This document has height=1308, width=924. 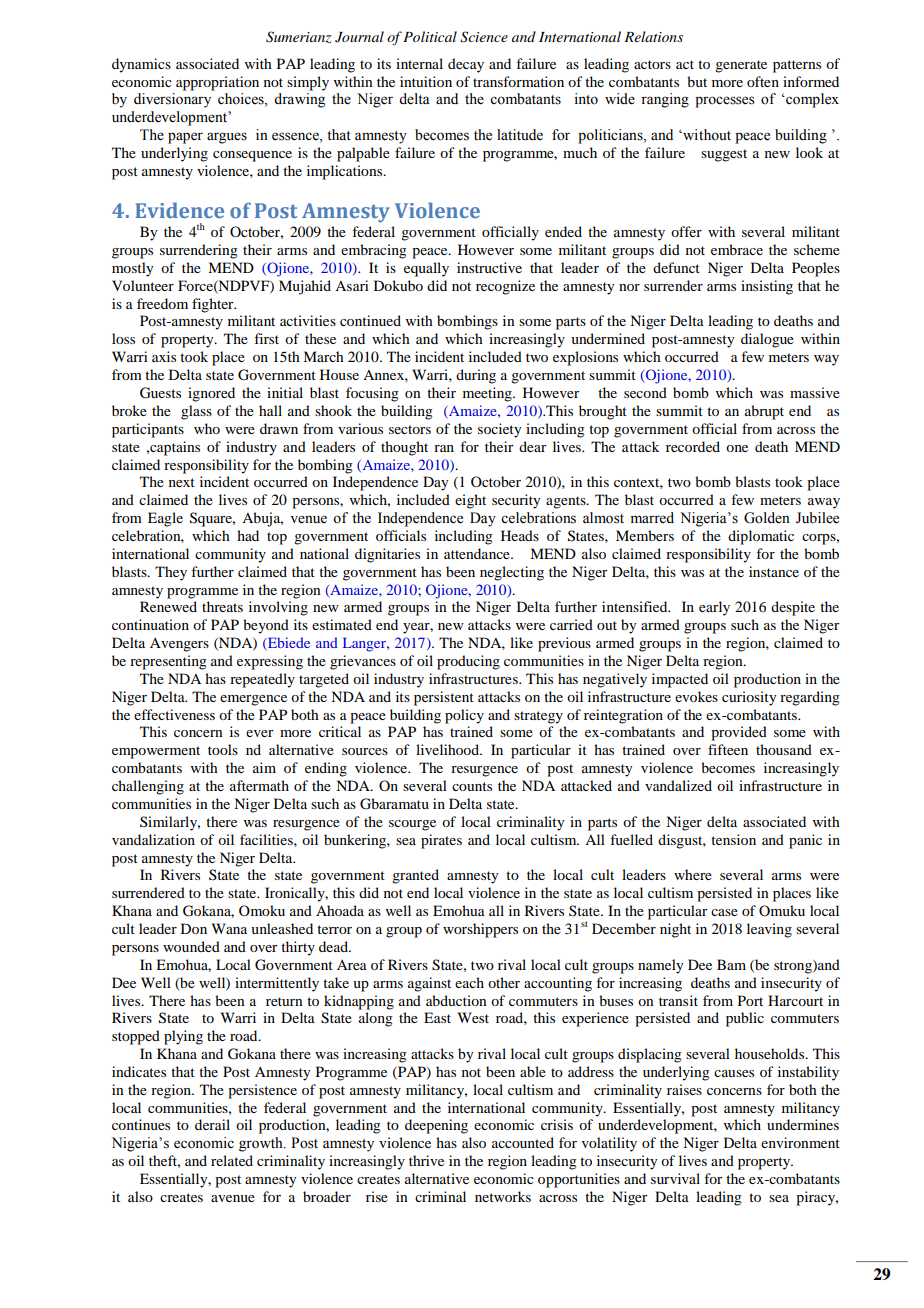 I want to click on policy, so click(x=464, y=716).
